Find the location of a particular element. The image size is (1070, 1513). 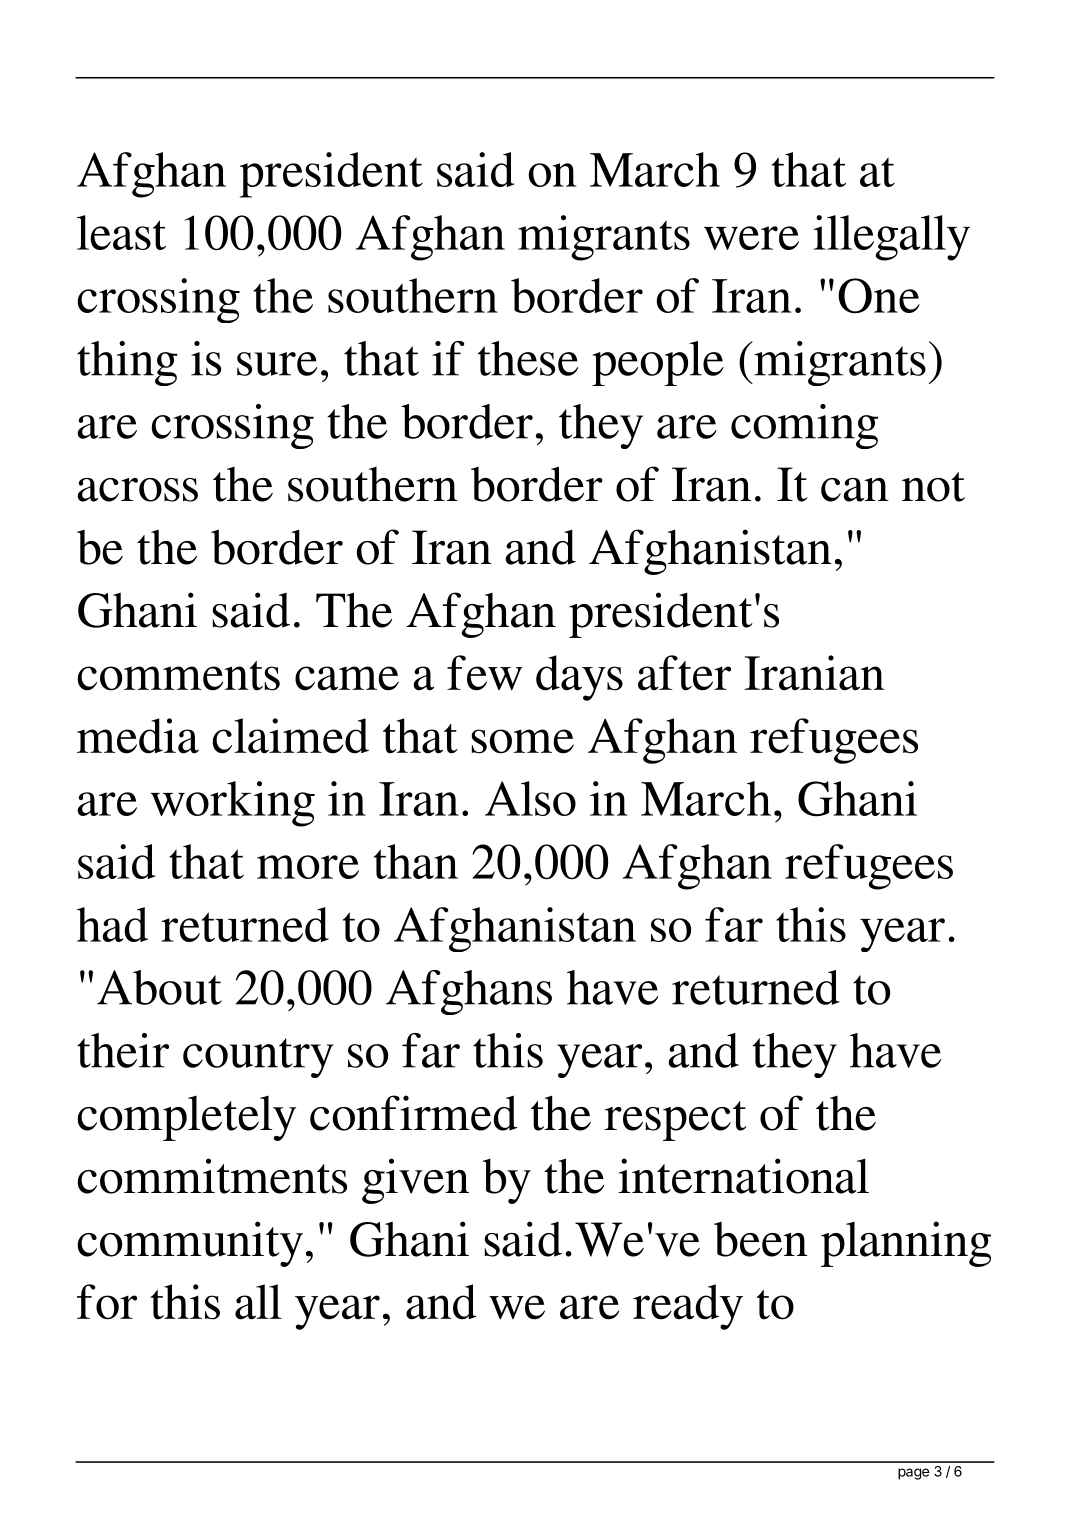

respect is located at coordinates (675, 1121).
